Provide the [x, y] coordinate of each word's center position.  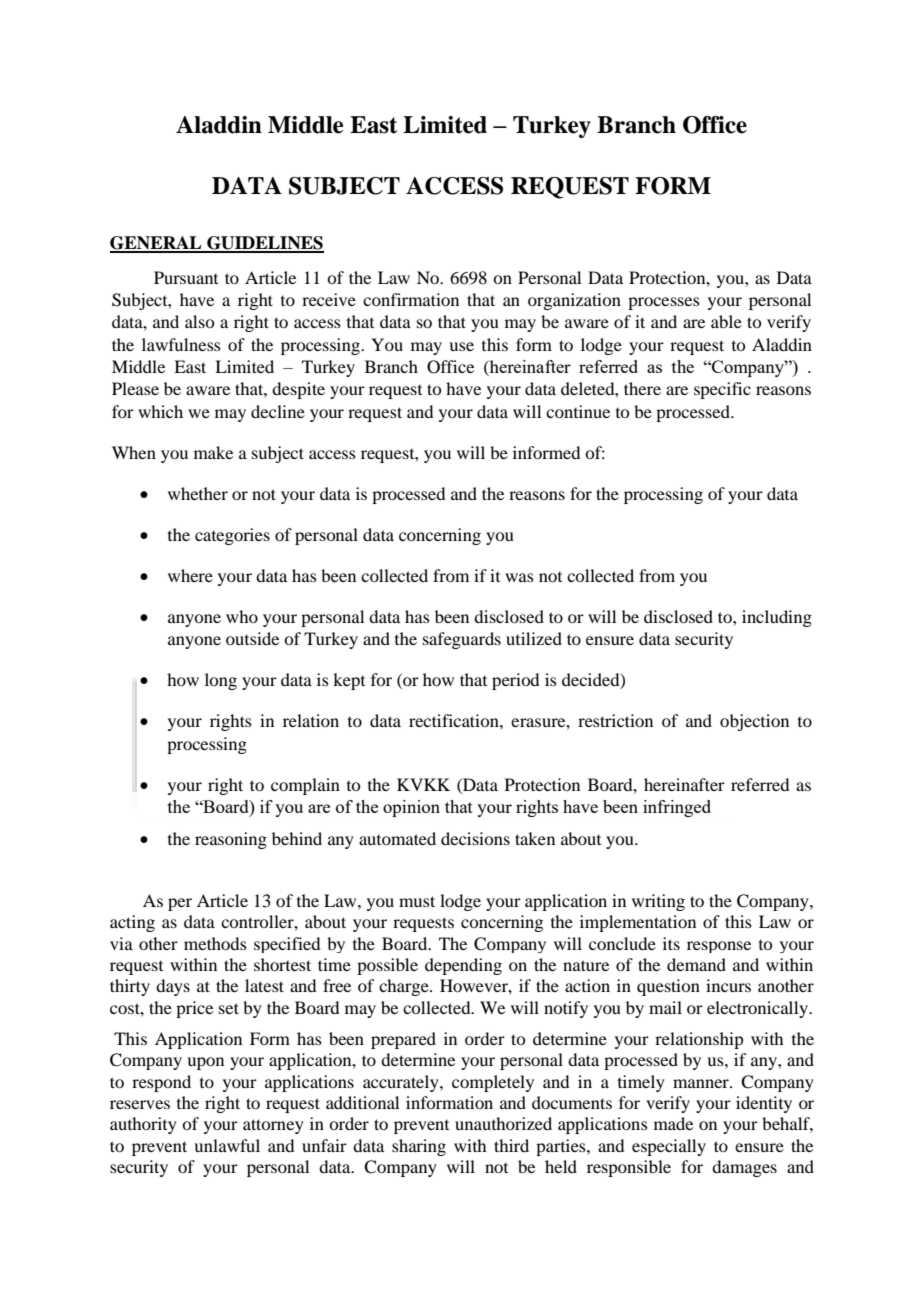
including [777, 618]
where [190, 575]
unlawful [227, 1145]
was [519, 577]
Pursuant [186, 277]
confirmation [411, 299]
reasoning [231, 840]
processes [664, 303]
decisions [475, 838]
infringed [677, 808]
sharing [419, 1147]
